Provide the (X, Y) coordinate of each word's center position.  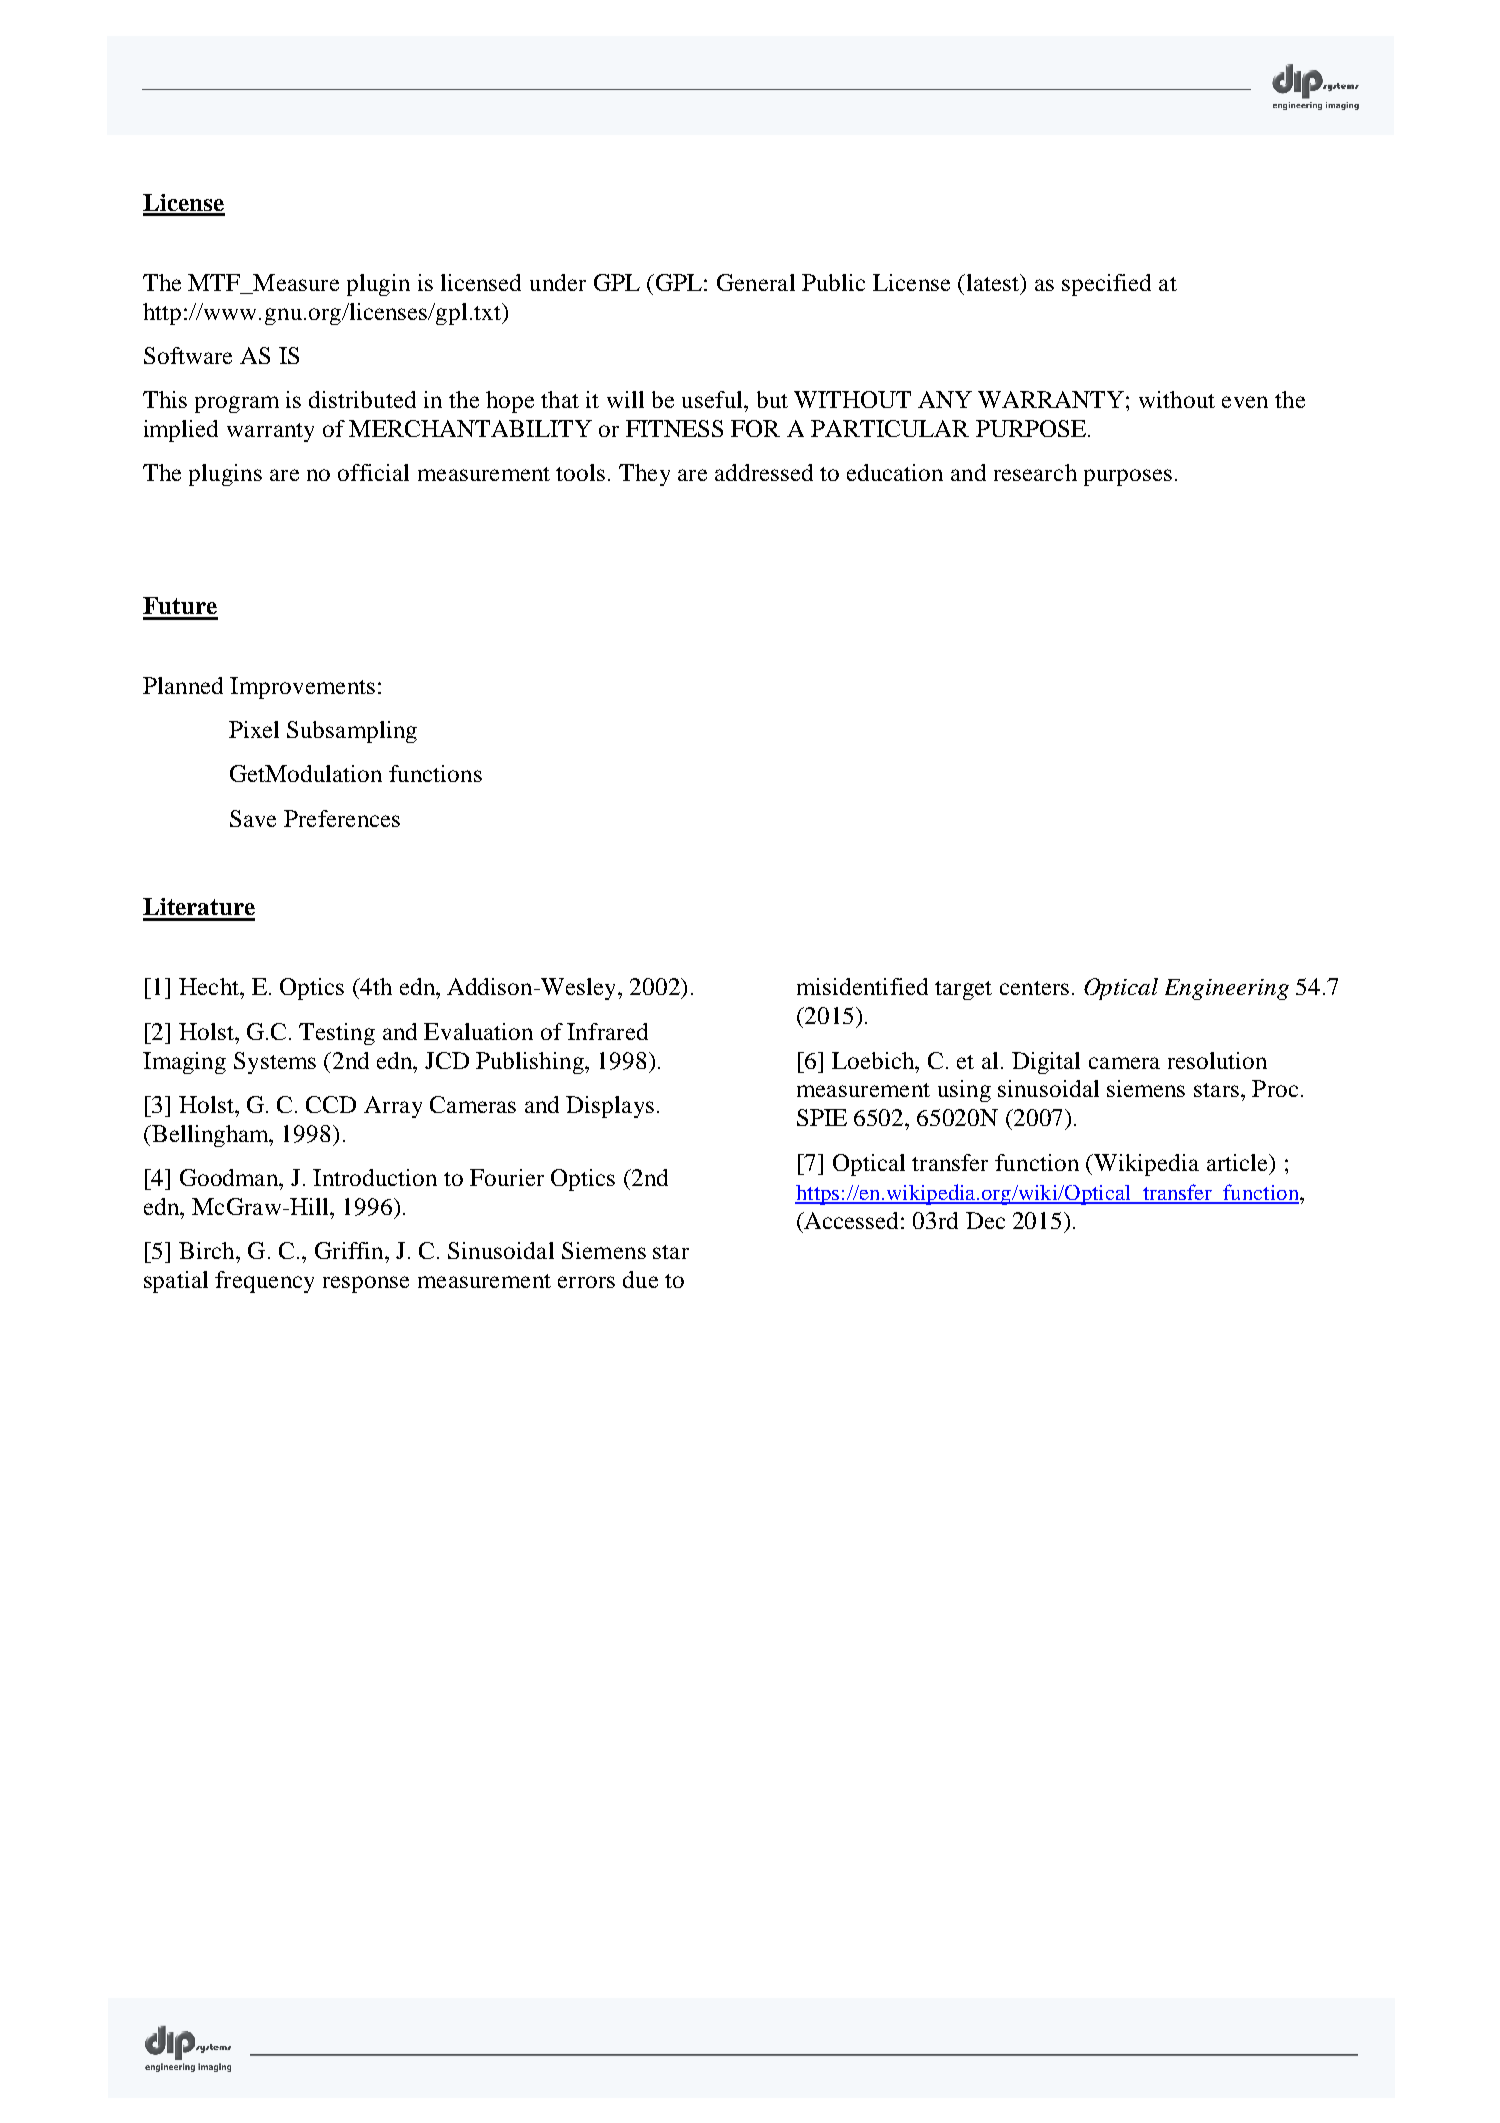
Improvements (302, 688)
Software (188, 355)
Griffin (350, 1250)
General (756, 282)
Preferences (342, 818)
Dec (985, 1220)
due (640, 1279)
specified (1106, 285)
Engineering (1227, 989)
